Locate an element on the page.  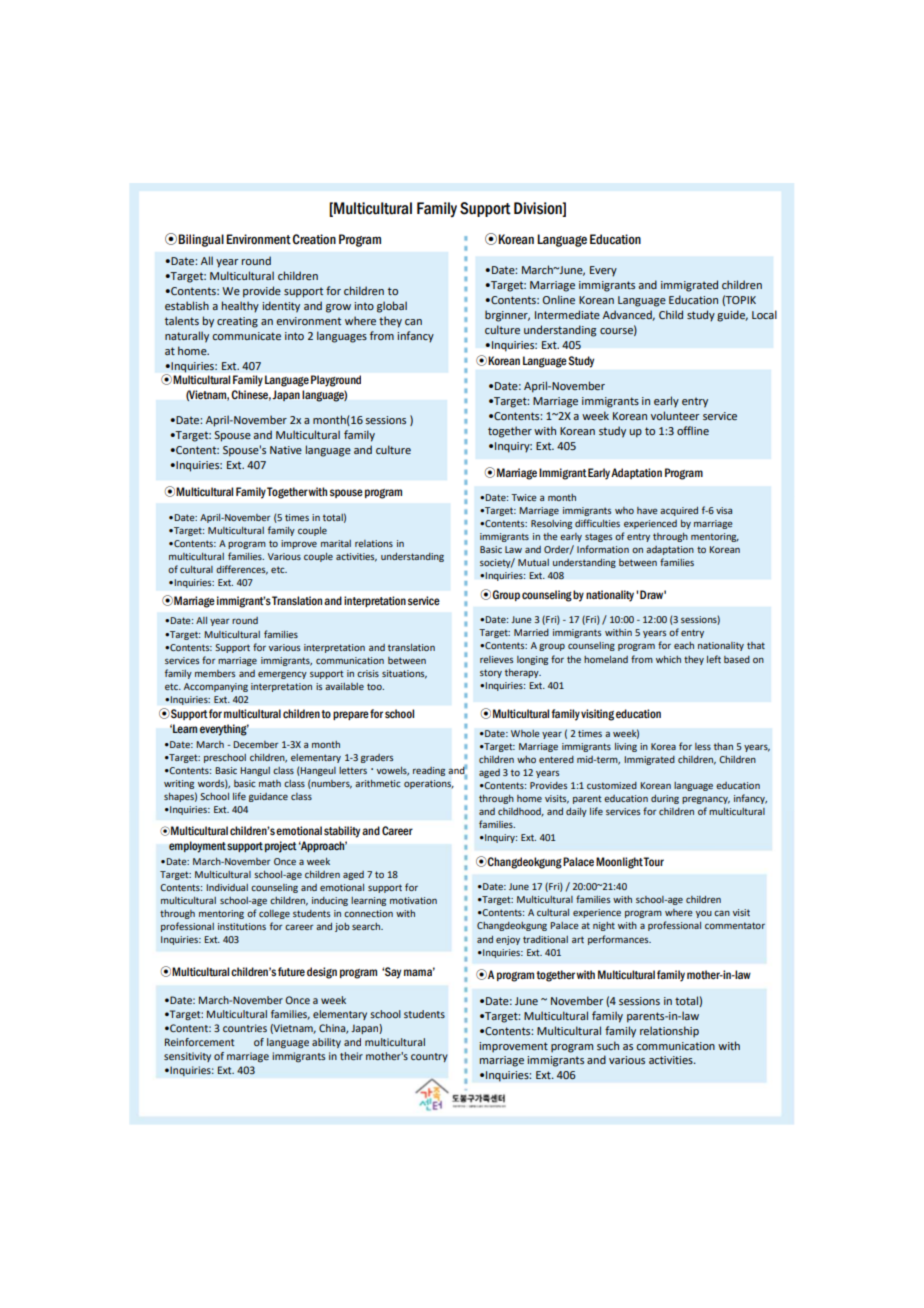
countries is located at coordinates (245, 1028).
